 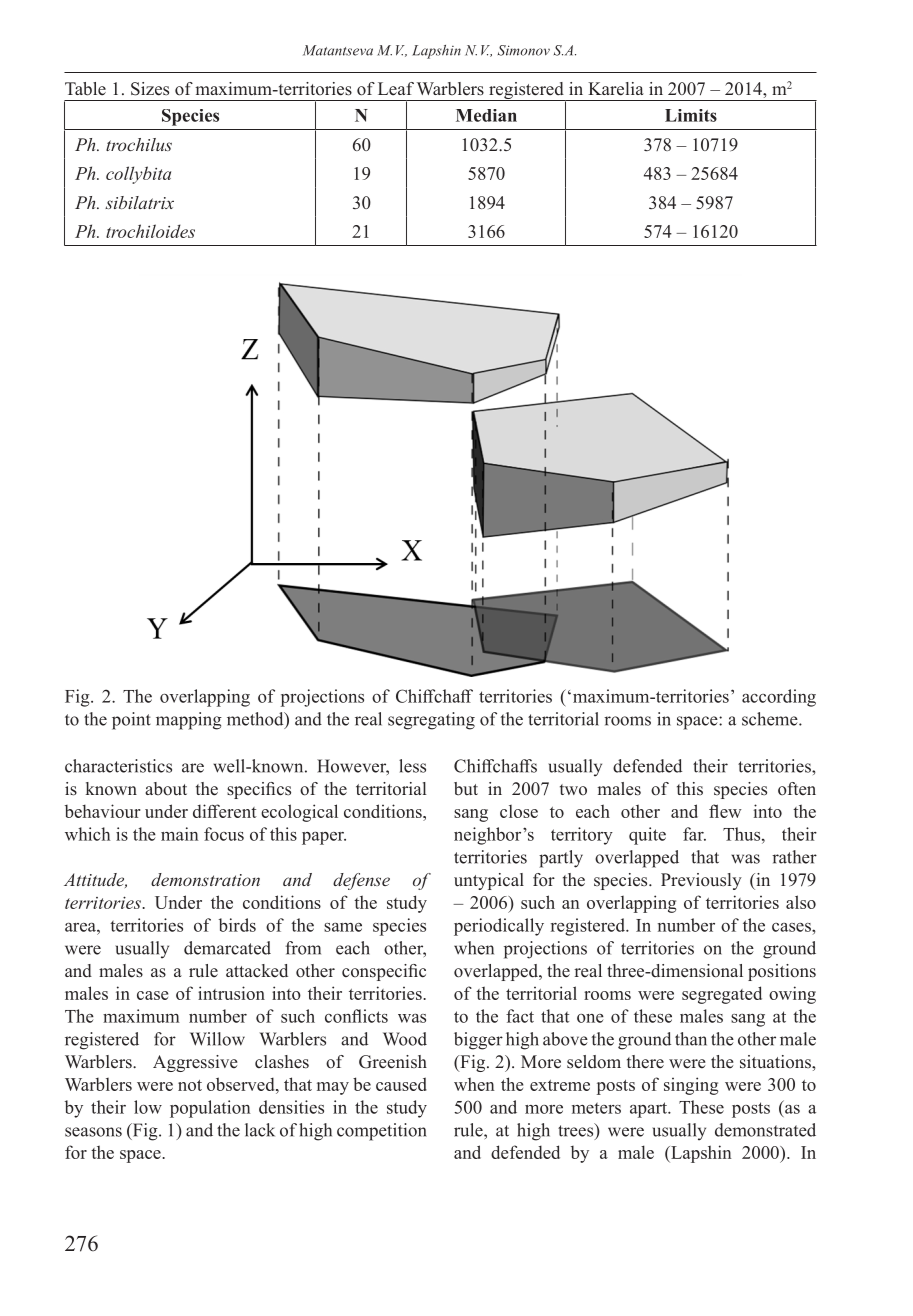 I want to click on singing, so click(x=691, y=1086).
